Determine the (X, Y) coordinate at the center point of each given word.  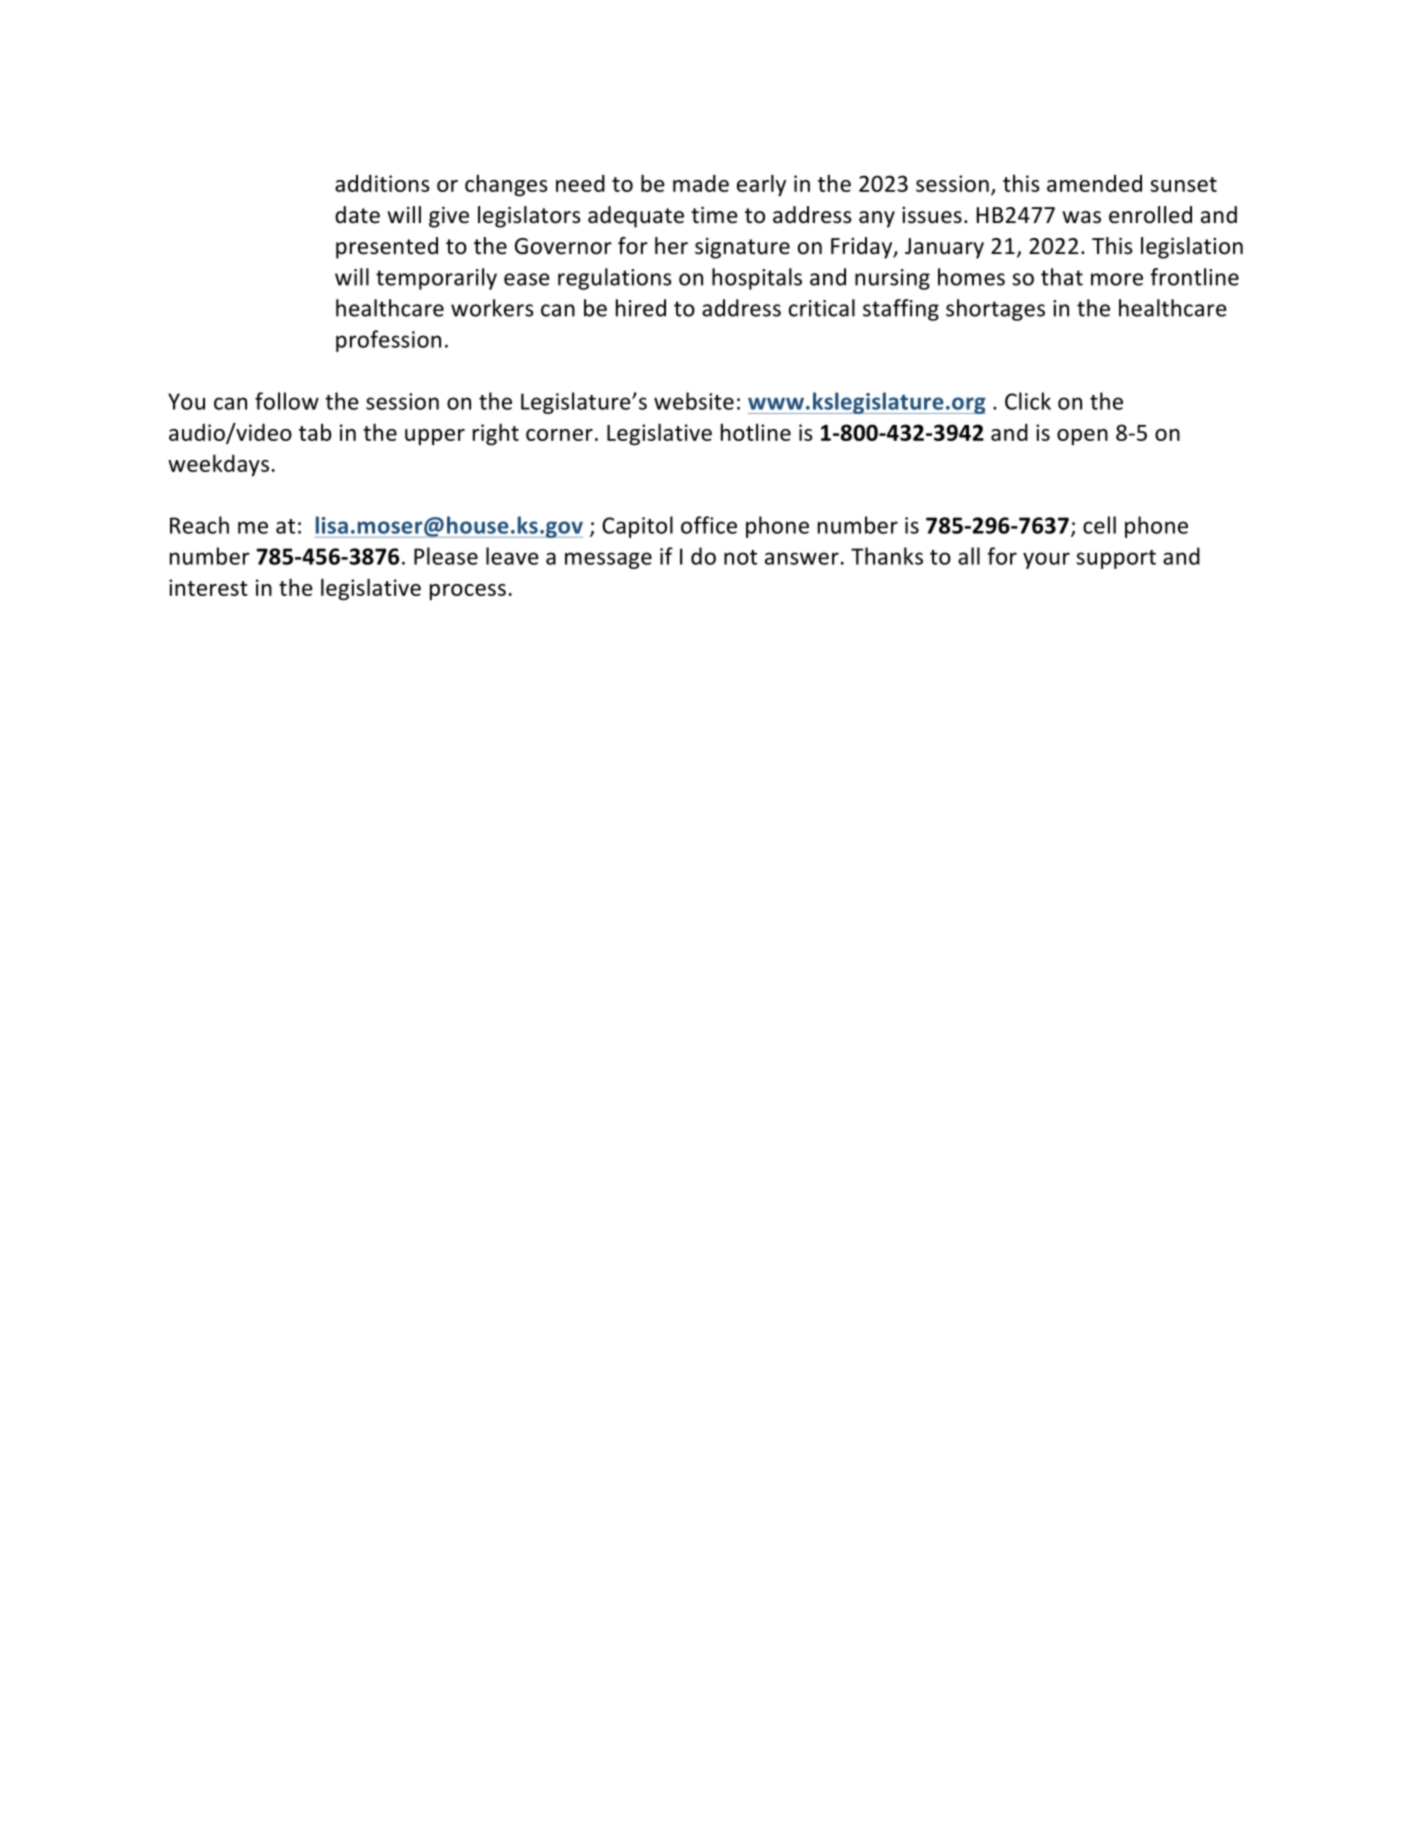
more (1117, 279)
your (1046, 560)
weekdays (218, 465)
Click (1028, 401)
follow (287, 401)
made (701, 183)
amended (1094, 183)
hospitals (757, 279)
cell (1099, 525)
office (709, 525)
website (694, 401)
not (740, 557)
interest (208, 587)
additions (382, 183)
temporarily (436, 279)
